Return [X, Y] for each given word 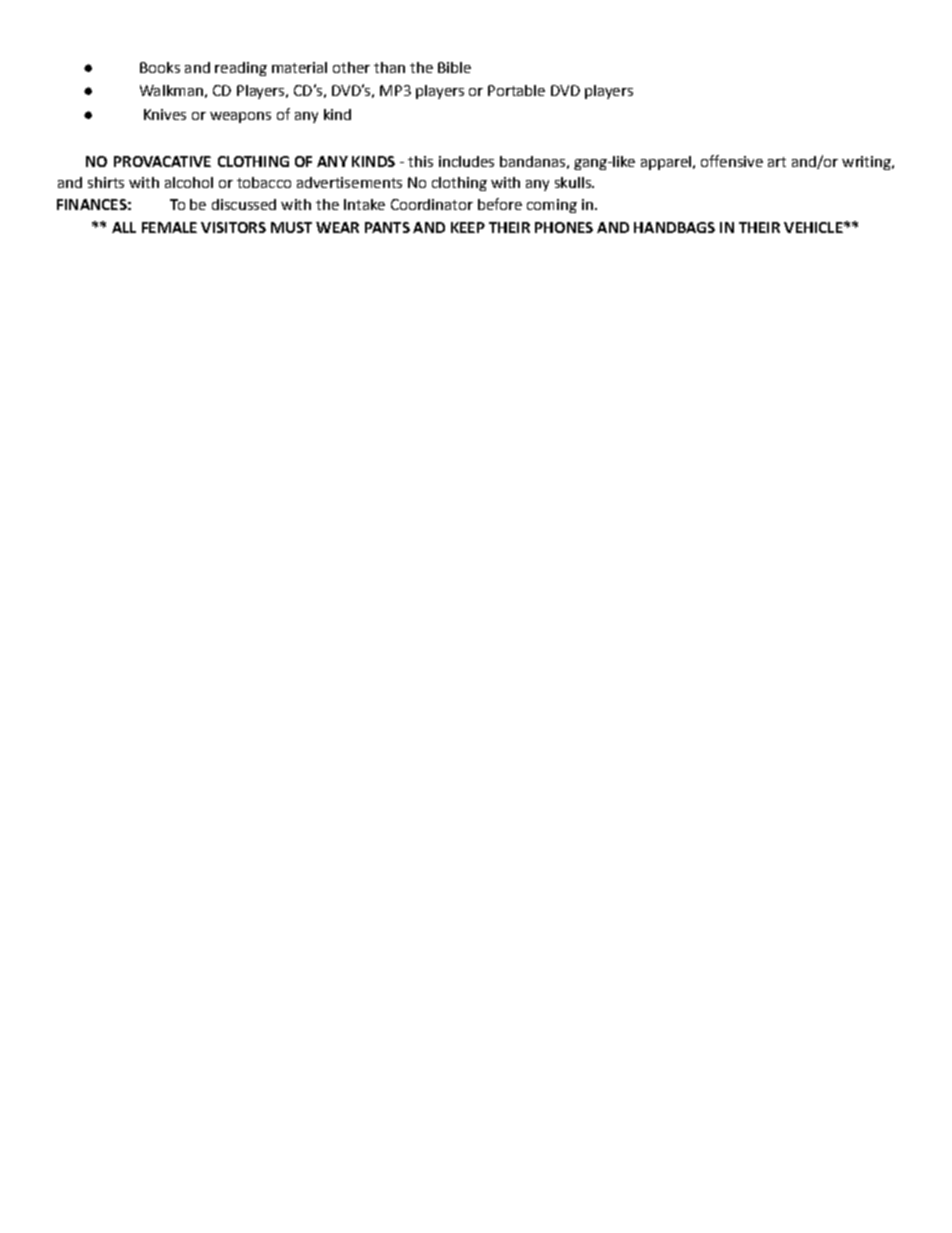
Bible [454, 67]
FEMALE [169, 227]
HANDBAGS [674, 227]
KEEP [468, 227]
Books [160, 67]
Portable [516, 90]
